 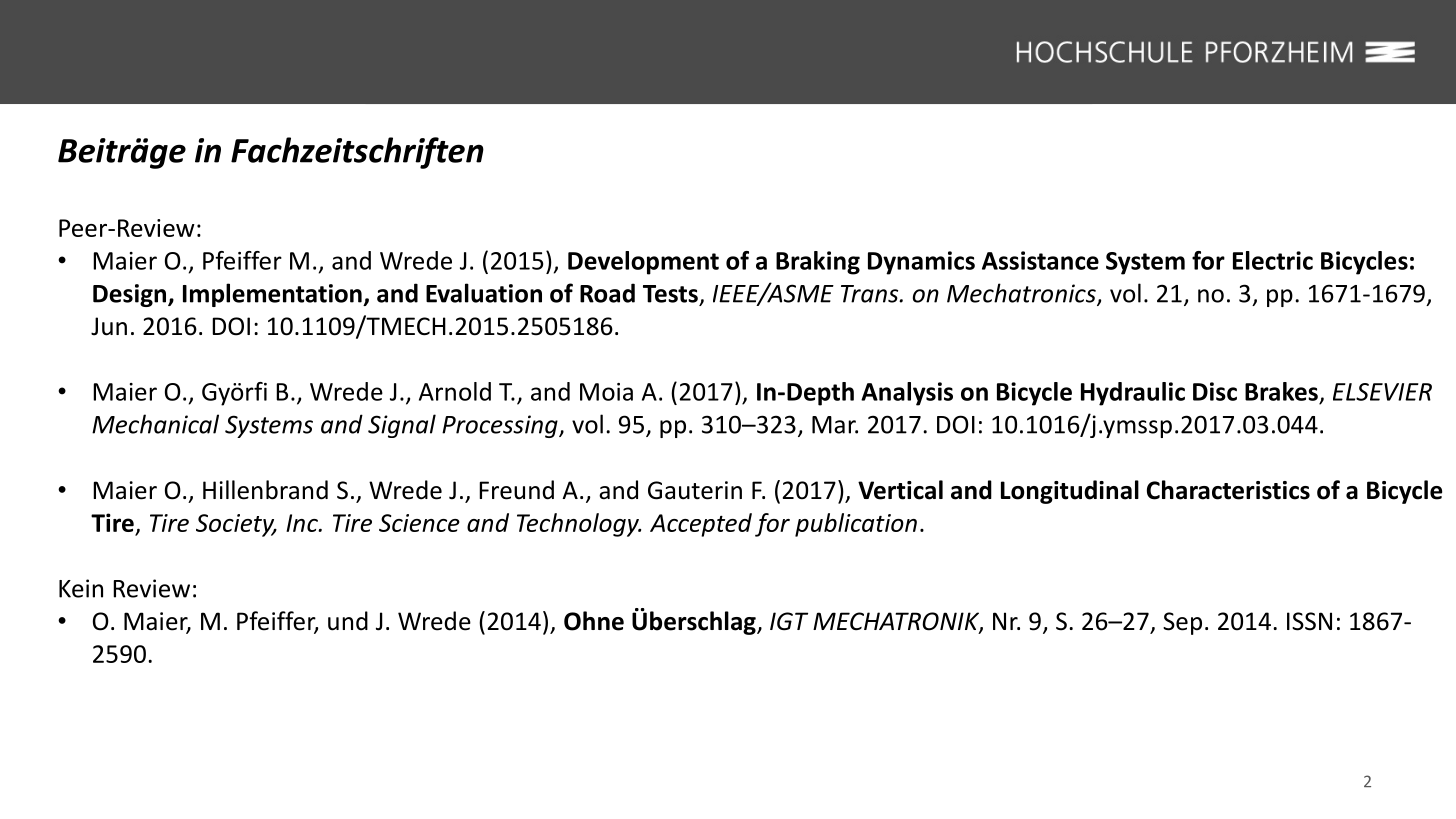 What do you see at coordinates (789, 621) in the image?
I see `IGT` at bounding box center [789, 621].
